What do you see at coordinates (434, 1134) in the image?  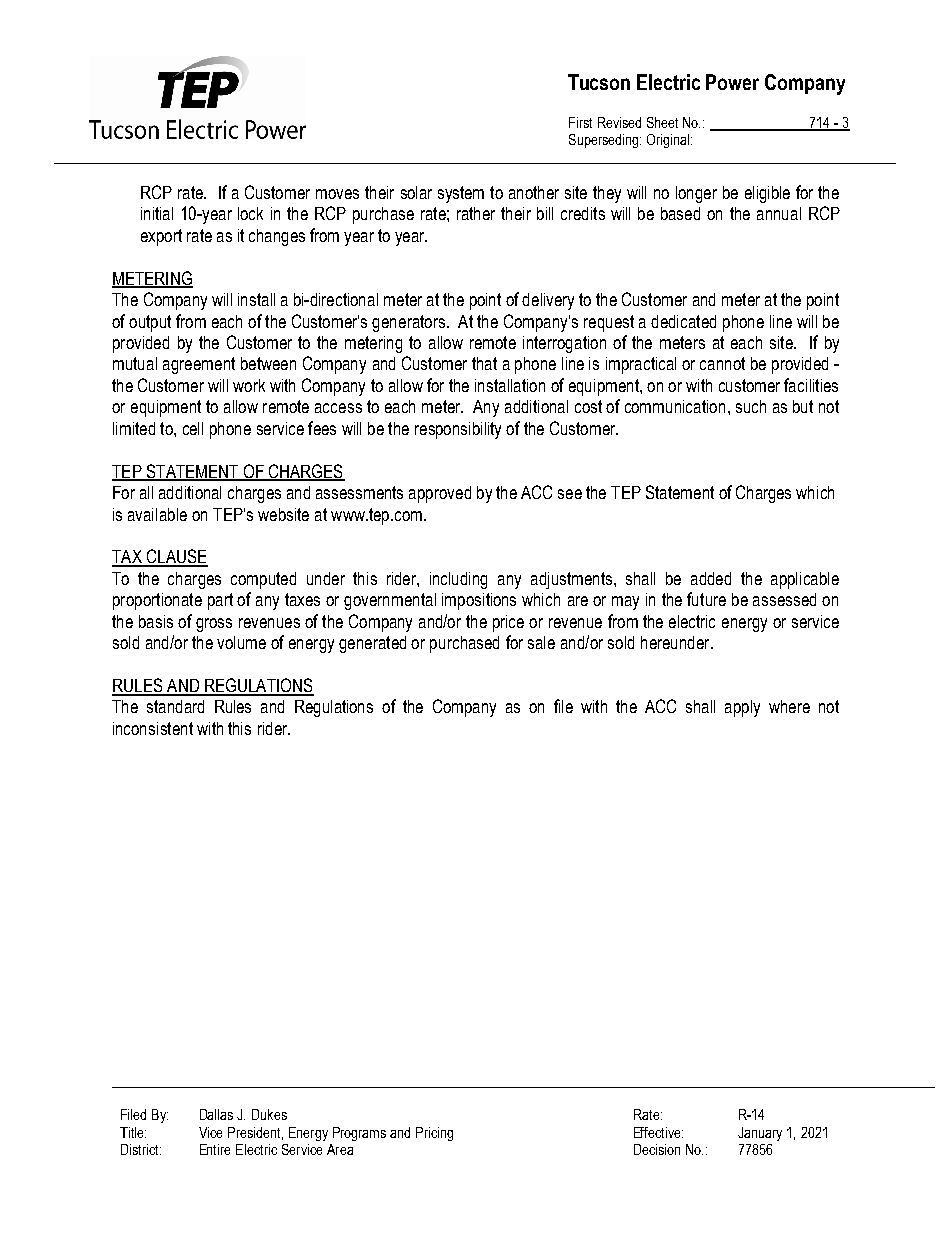 I see `Pricing` at bounding box center [434, 1134].
